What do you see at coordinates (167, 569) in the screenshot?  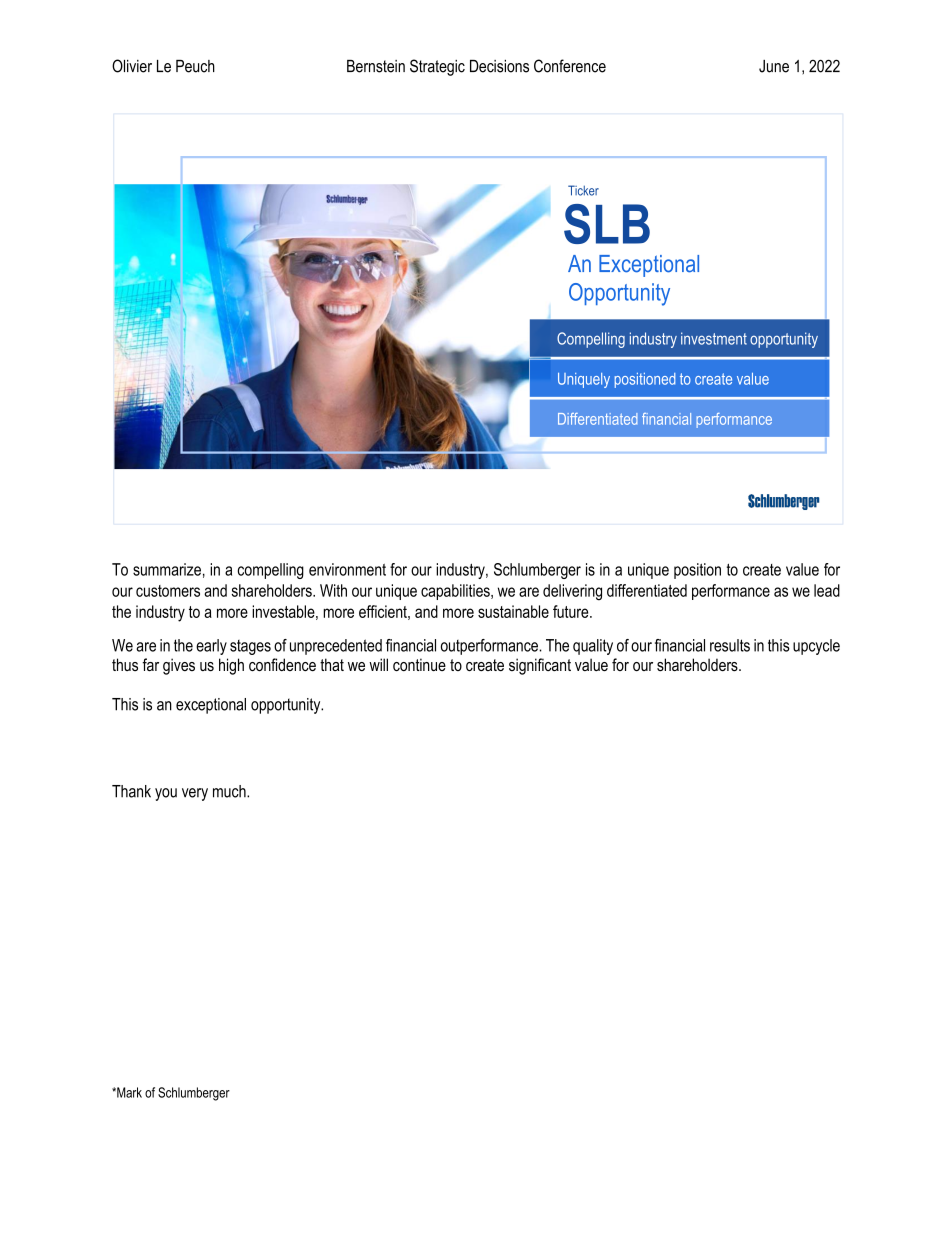 I see `summarize` at bounding box center [167, 569].
